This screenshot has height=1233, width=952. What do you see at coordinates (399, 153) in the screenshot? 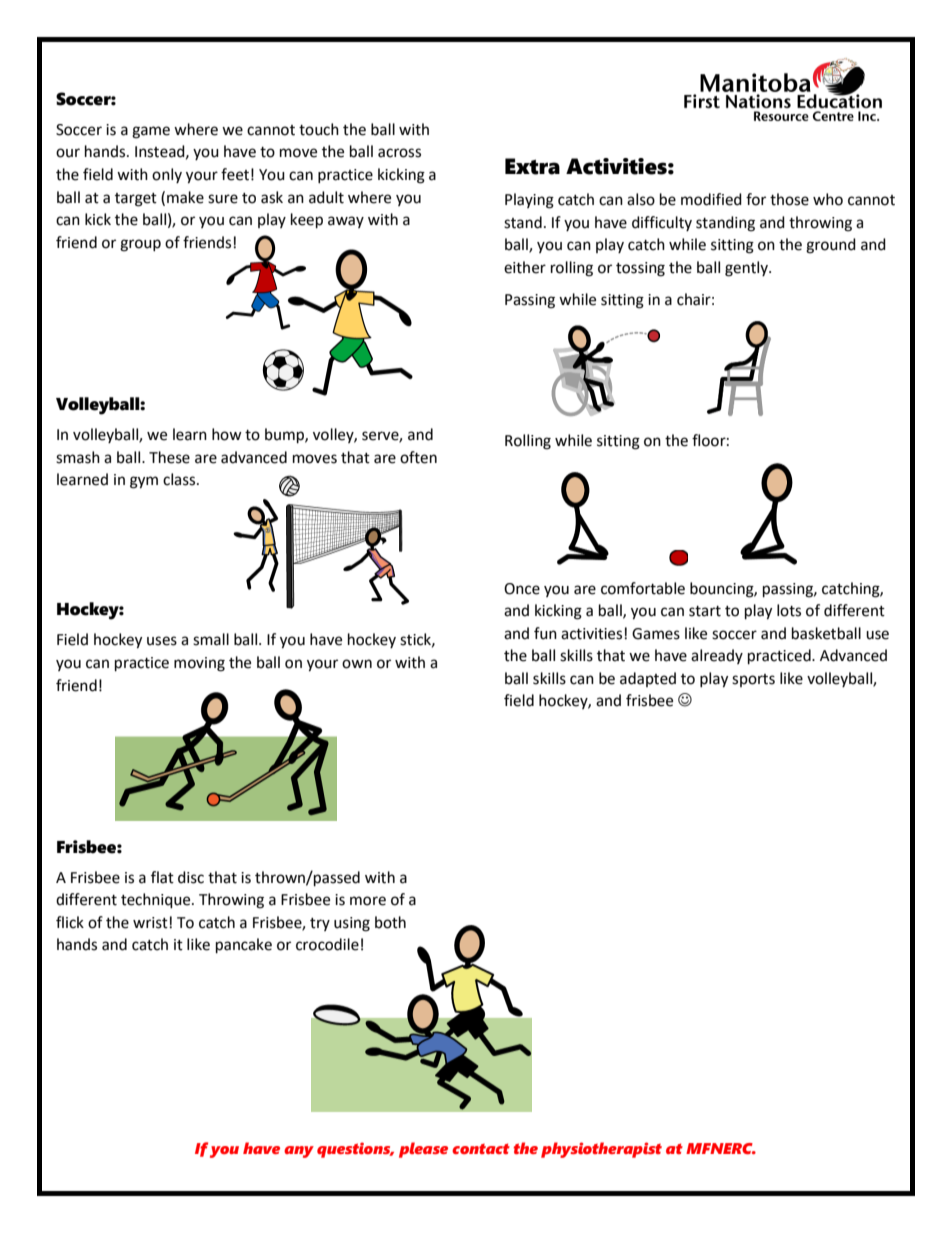
I see `across` at bounding box center [399, 153].
